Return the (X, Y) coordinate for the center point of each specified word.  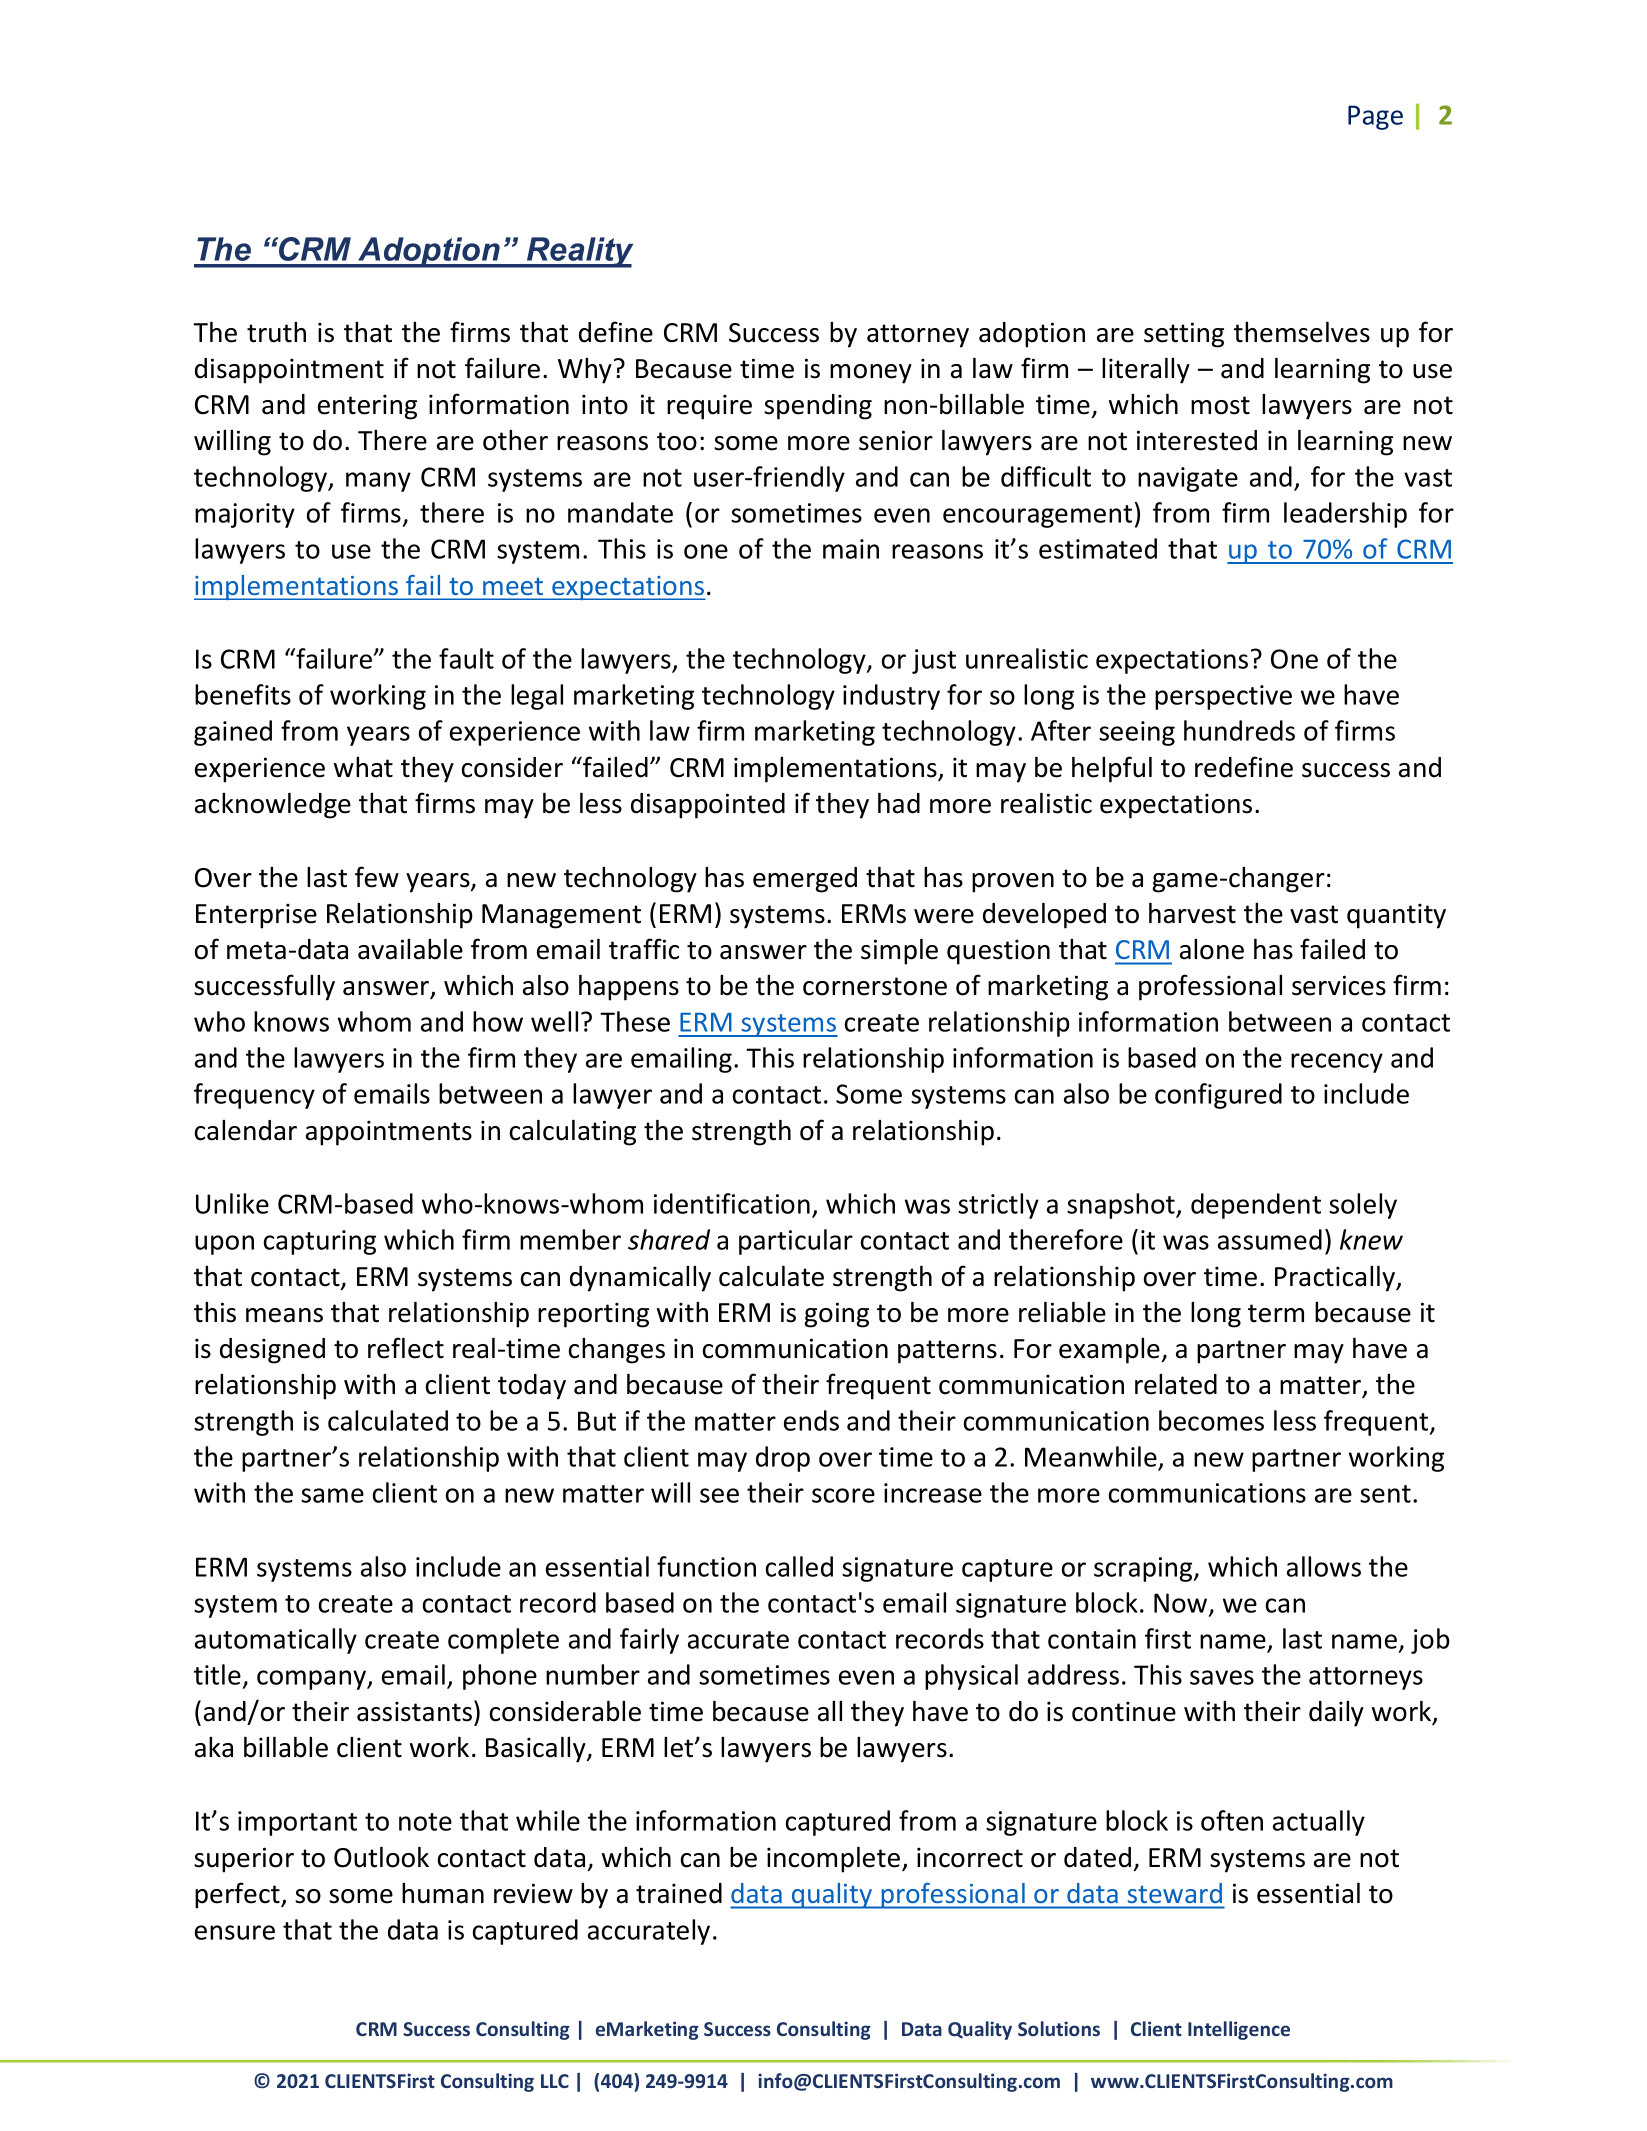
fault (466, 658)
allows (1324, 1566)
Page (1375, 117)
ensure (235, 1932)
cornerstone (875, 986)
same (332, 1495)
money (871, 374)
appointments (389, 1133)
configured (1218, 1096)
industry (891, 697)
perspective (1223, 697)
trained (679, 1893)
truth (276, 332)
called (799, 1566)
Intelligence (1239, 2030)
